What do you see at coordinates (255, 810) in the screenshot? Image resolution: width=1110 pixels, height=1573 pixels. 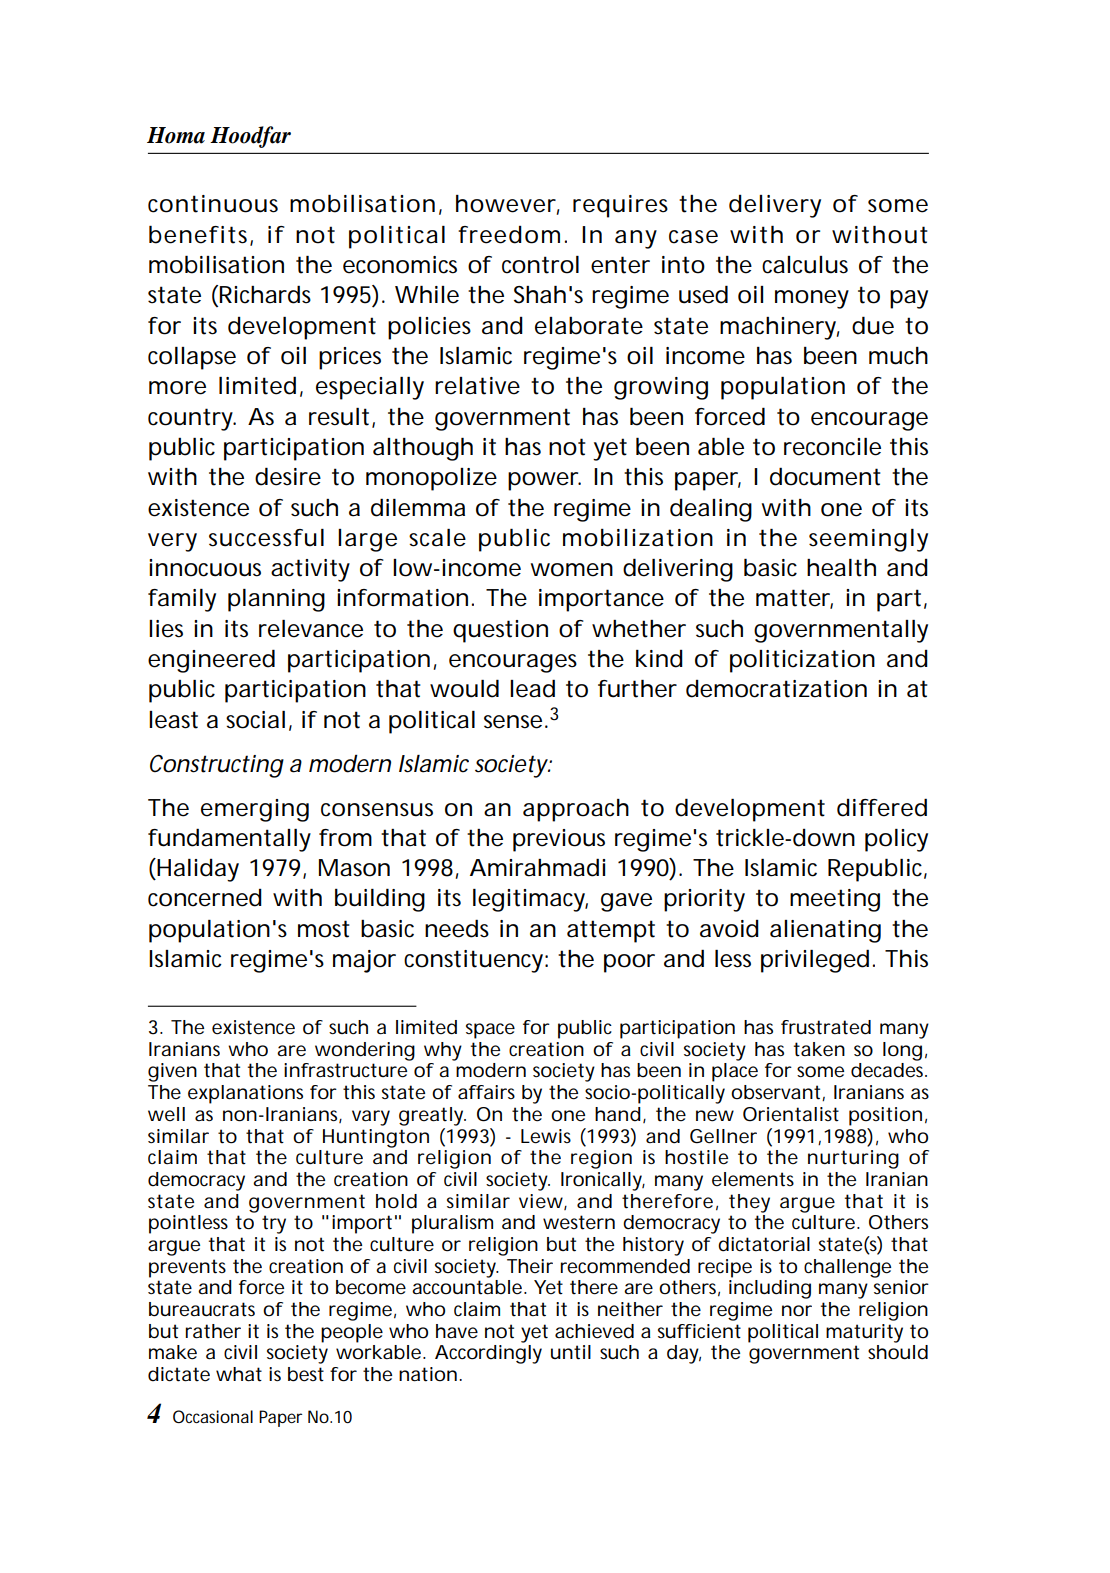 I see `emerging` at bounding box center [255, 810].
